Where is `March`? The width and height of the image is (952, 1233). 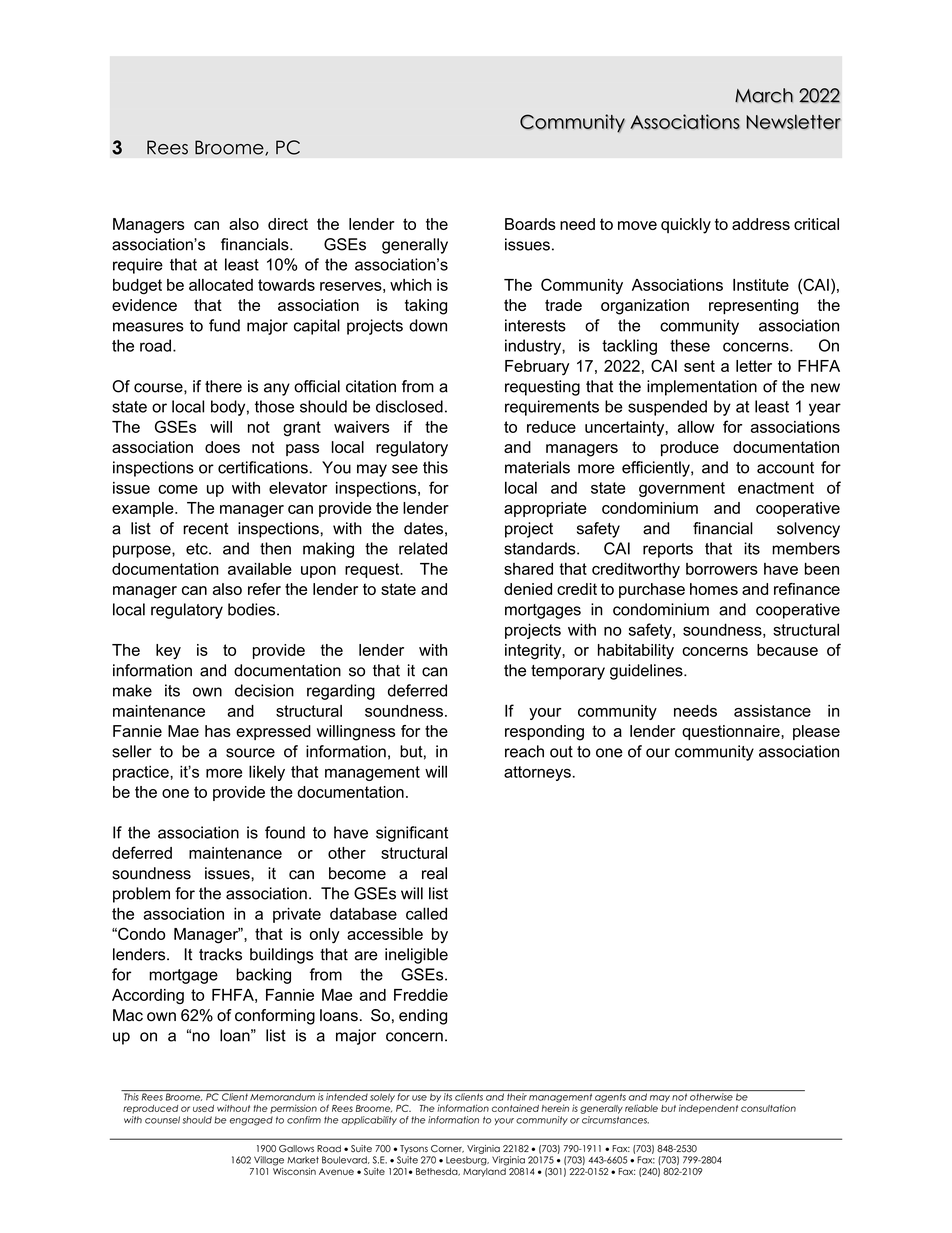 March is located at coordinates (764, 95).
